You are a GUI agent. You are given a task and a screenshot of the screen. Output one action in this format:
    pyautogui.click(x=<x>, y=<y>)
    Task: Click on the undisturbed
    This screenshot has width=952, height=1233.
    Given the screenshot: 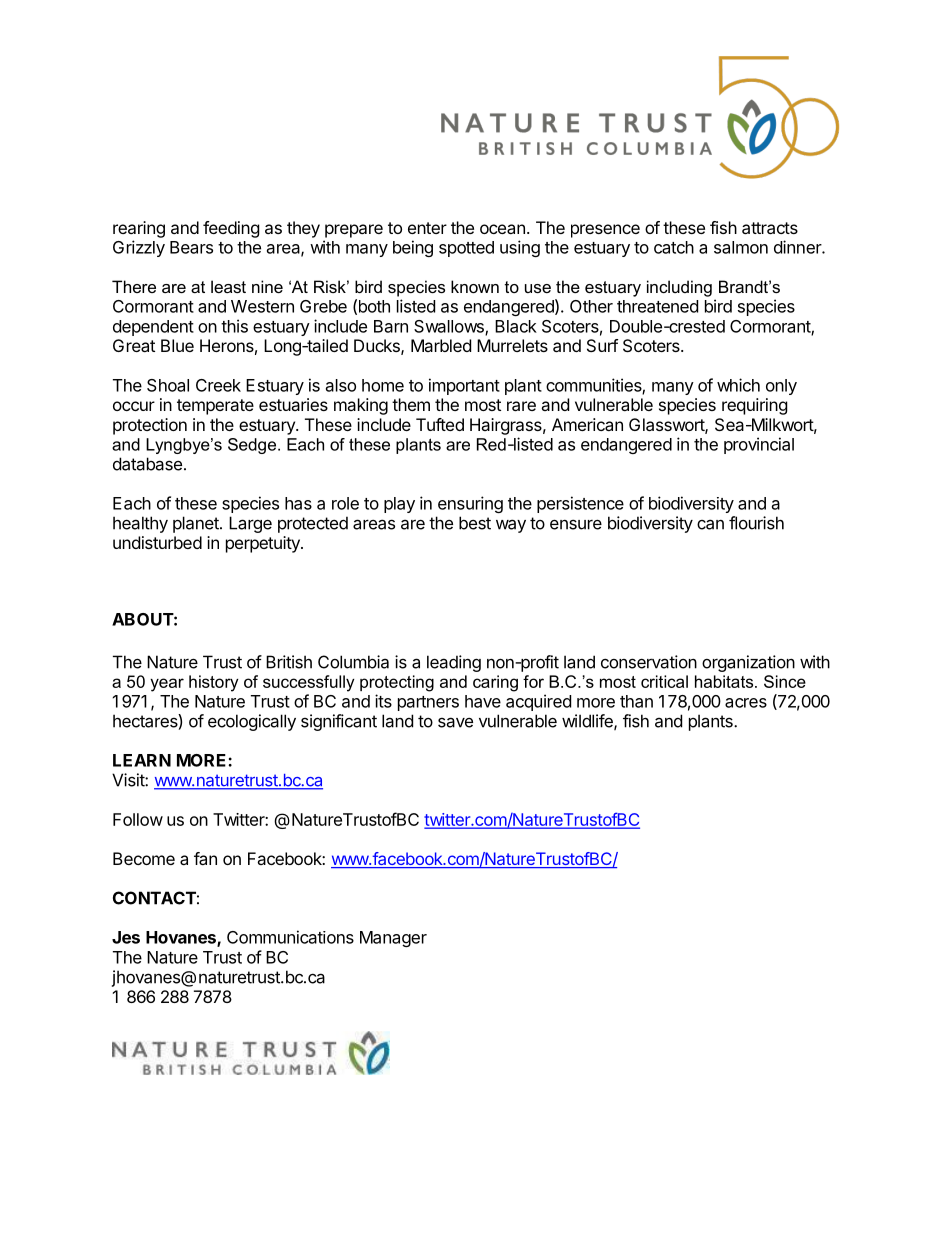 What is the action you would take?
    pyautogui.click(x=157, y=542)
